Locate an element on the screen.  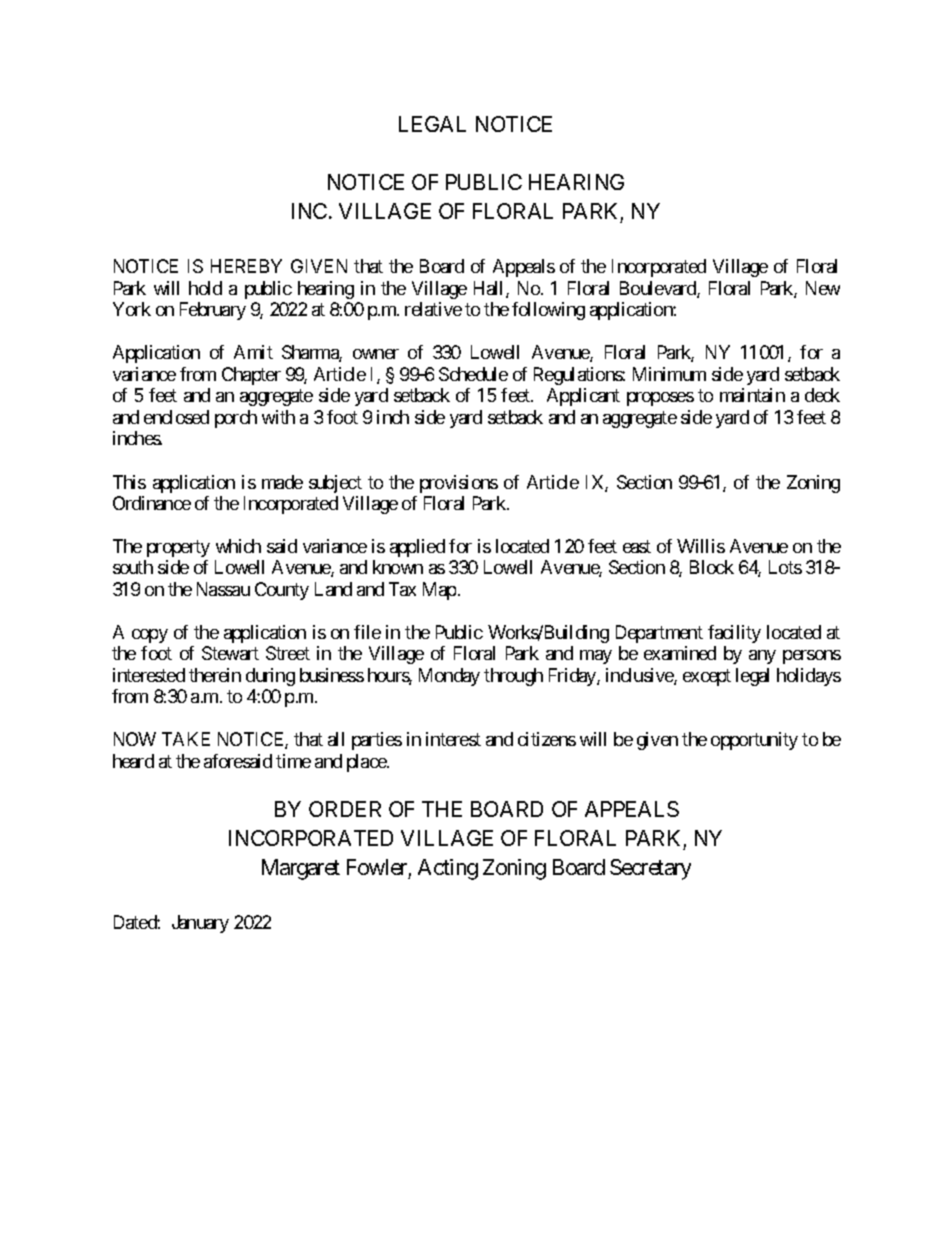
Monday is located at coordinates (449, 677).
